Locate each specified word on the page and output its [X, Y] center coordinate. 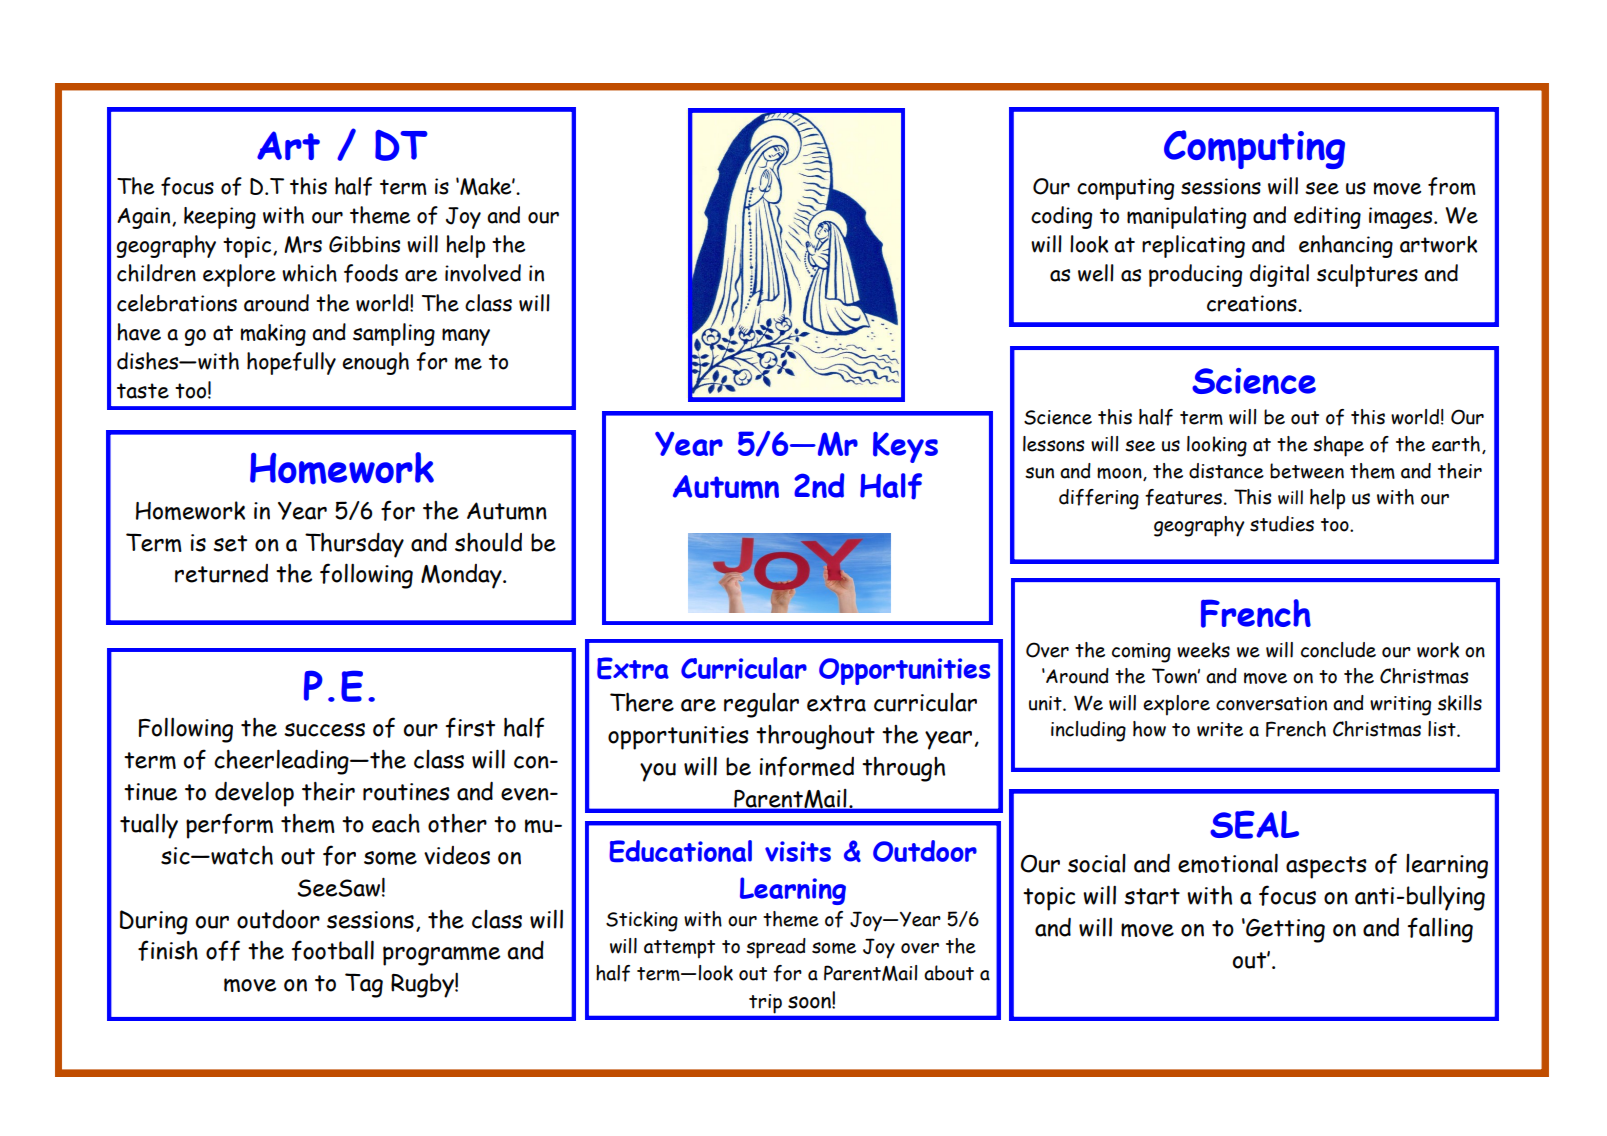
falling [1440, 930]
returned [221, 573]
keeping [220, 218]
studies [1282, 524]
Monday [462, 576]
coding [1061, 217]
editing [1327, 217]
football [333, 950]
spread [776, 948]
